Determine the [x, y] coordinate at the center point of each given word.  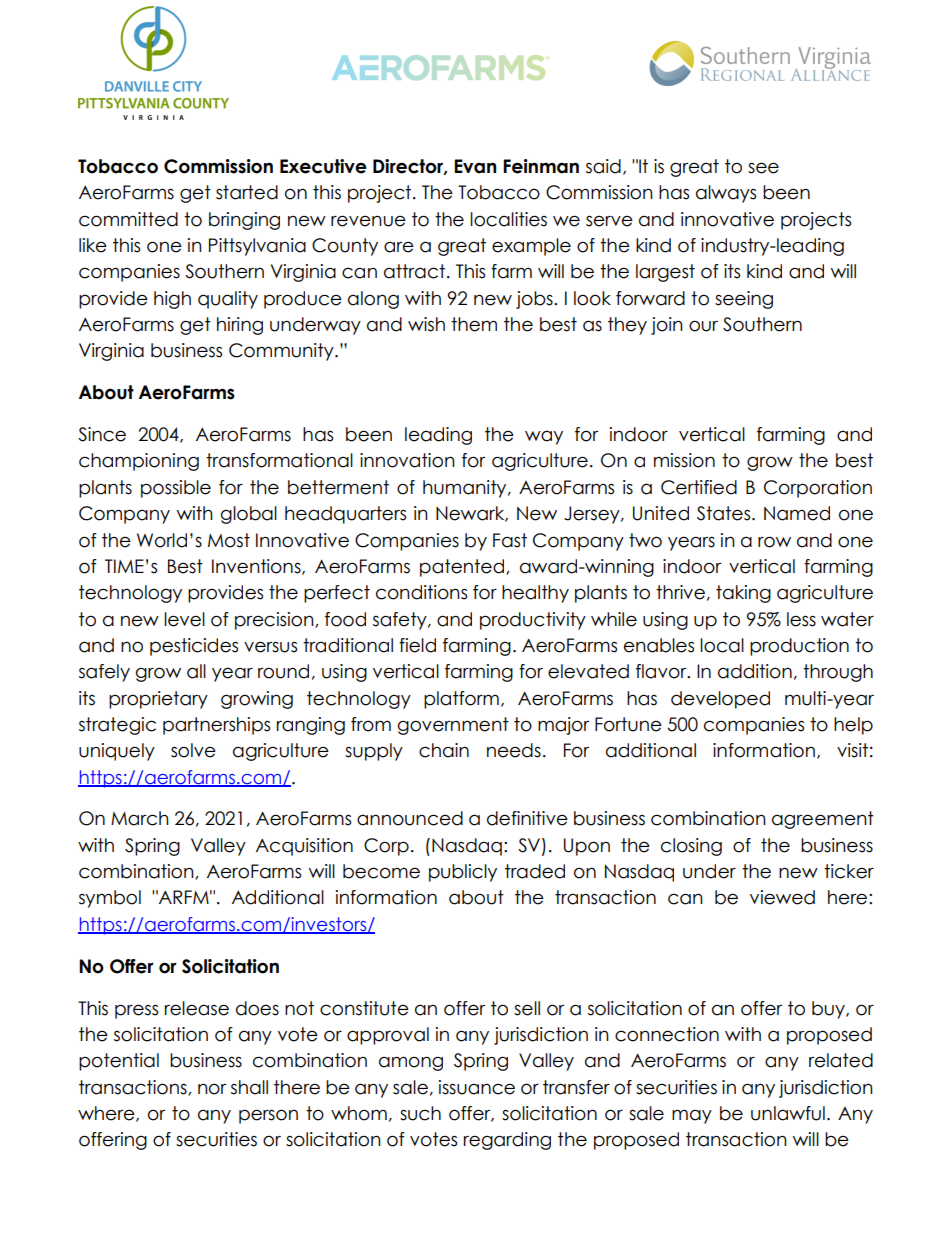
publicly [463, 873]
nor [212, 1089]
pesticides [194, 647]
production [799, 647]
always [726, 194]
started [247, 192]
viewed [782, 897]
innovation [407, 460]
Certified [699, 487]
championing [139, 462]
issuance [477, 1087]
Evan [475, 166]
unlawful [788, 1113]
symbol [110, 899]
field [417, 645]
